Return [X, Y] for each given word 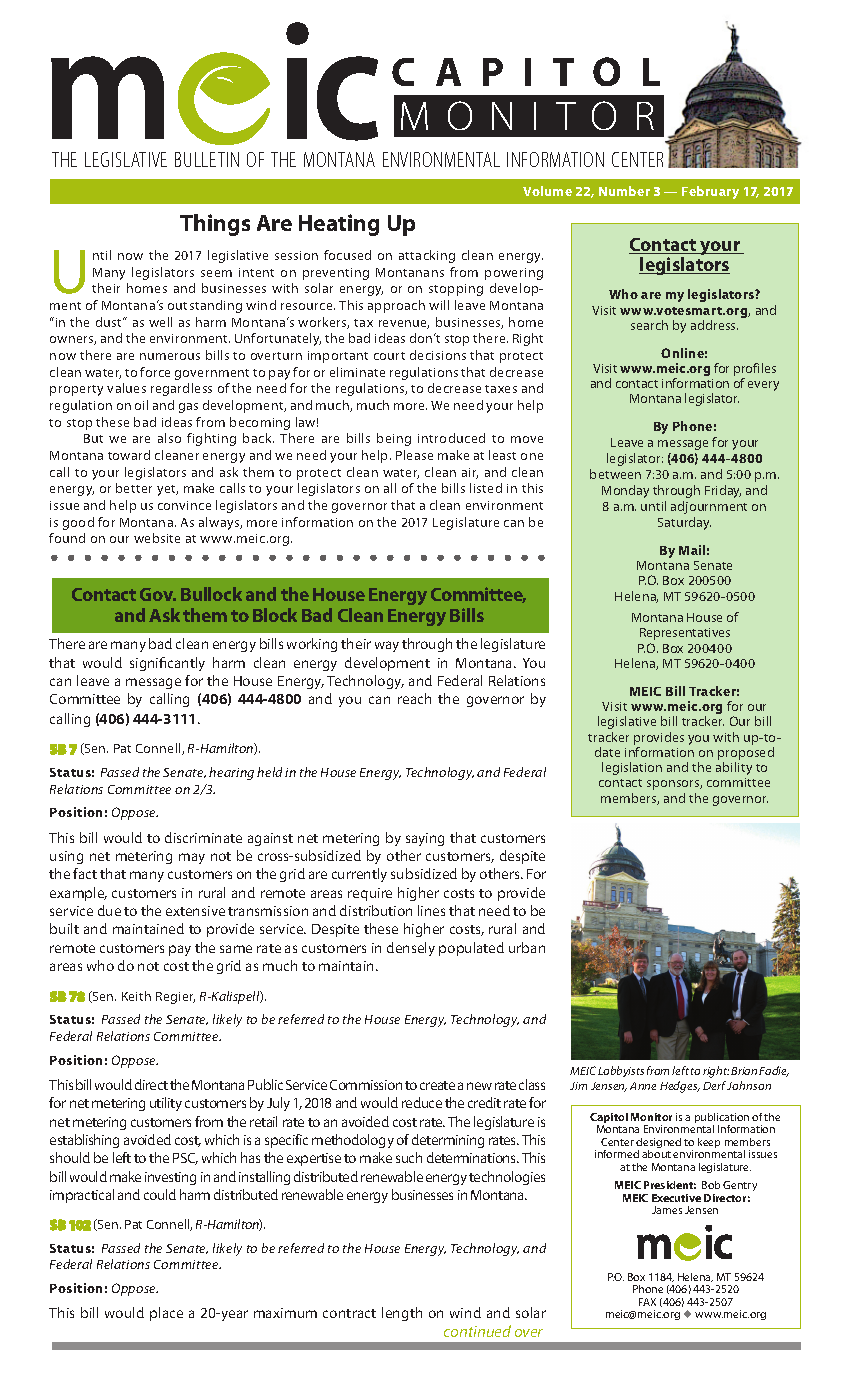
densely [411, 949]
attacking [427, 256]
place [166, 1314]
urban [527, 947]
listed [486, 488]
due [109, 910]
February [710, 192]
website [157, 538]
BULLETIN [207, 159]
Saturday [684, 523]
